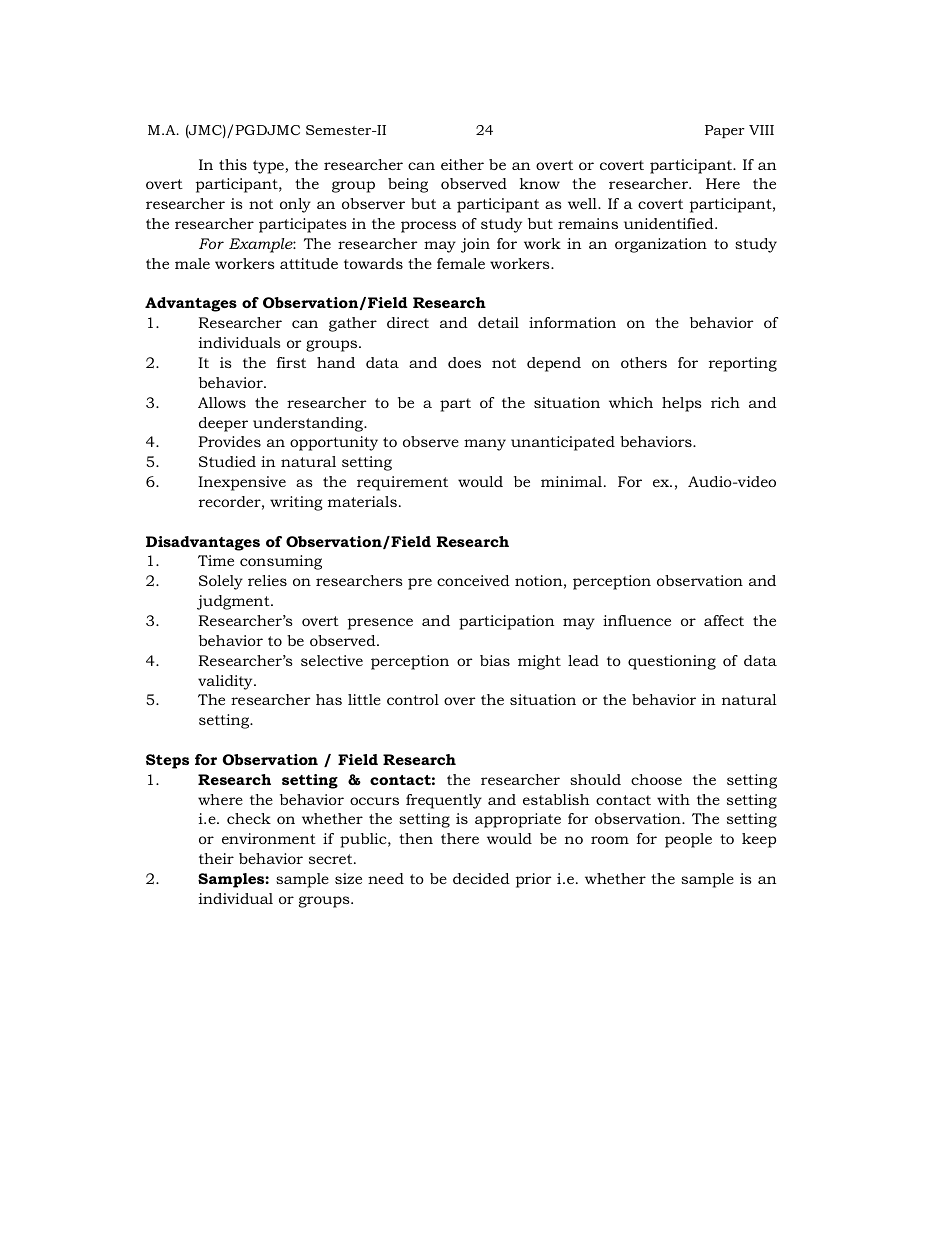 Image resolution: width=952 pixels, height=1233 pixels. What do you see at coordinates (402, 483) in the image?
I see `requirement` at bounding box center [402, 483].
